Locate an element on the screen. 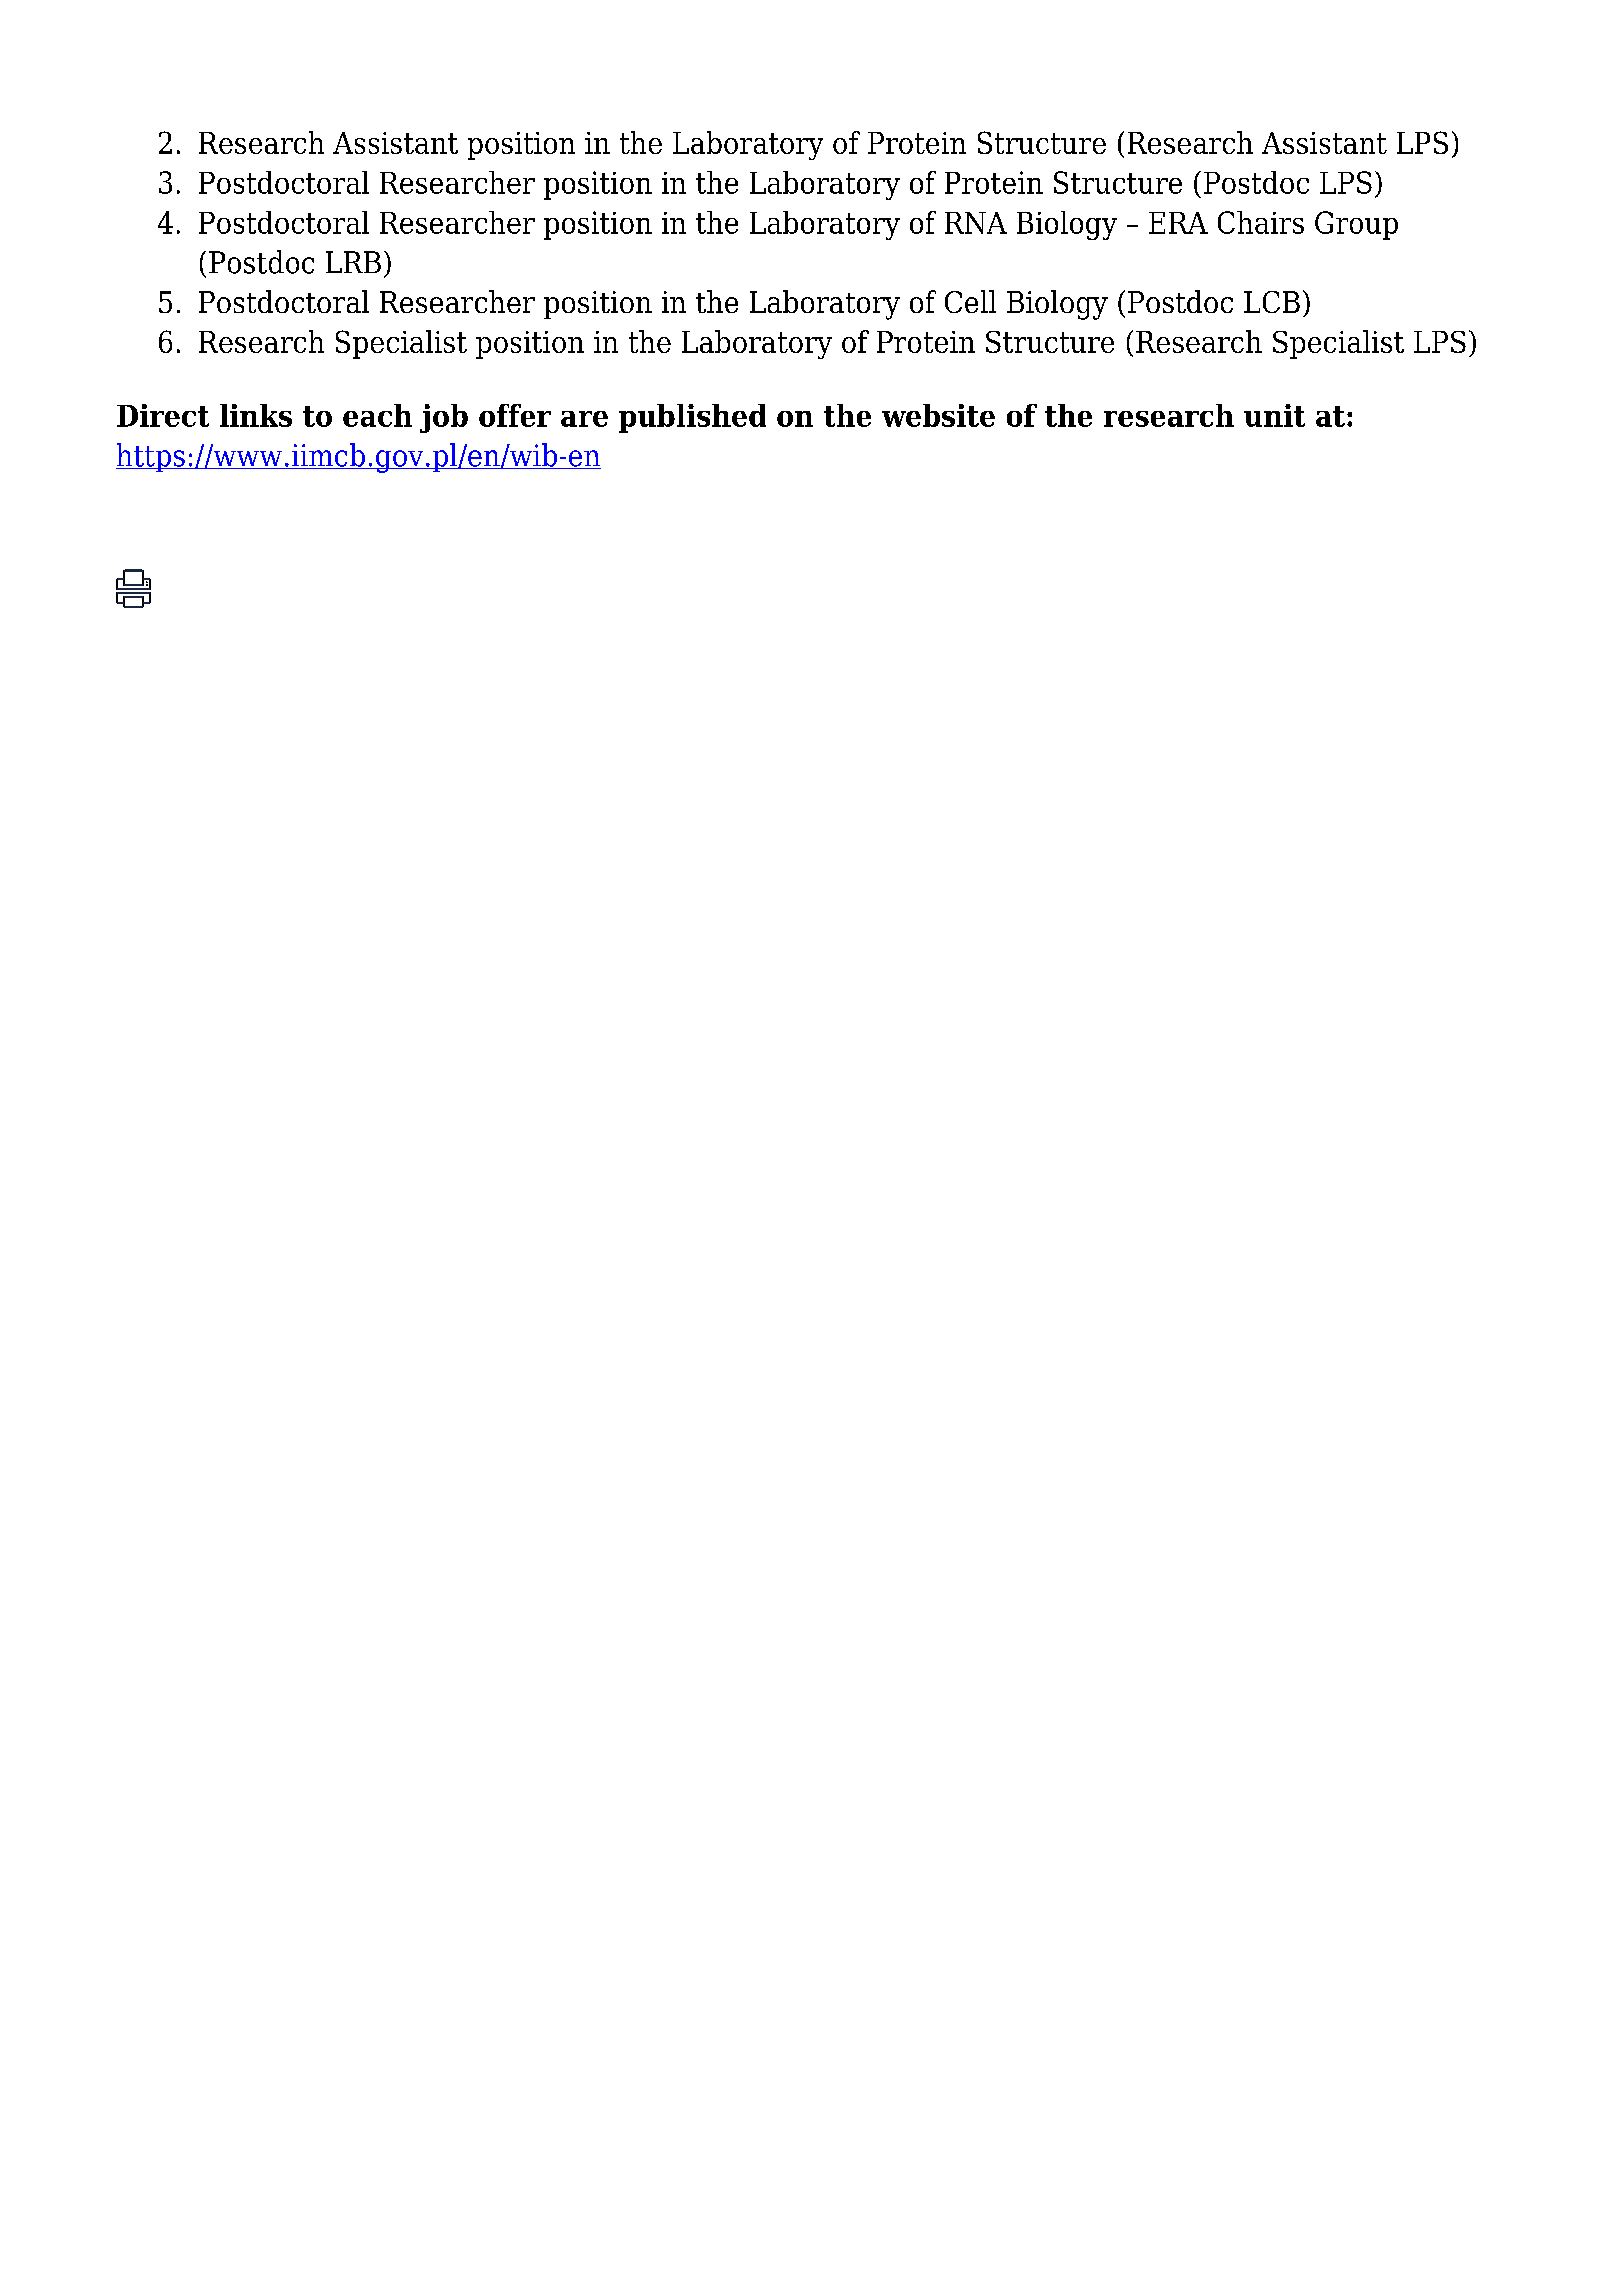  LRB is located at coordinates (353, 262).
